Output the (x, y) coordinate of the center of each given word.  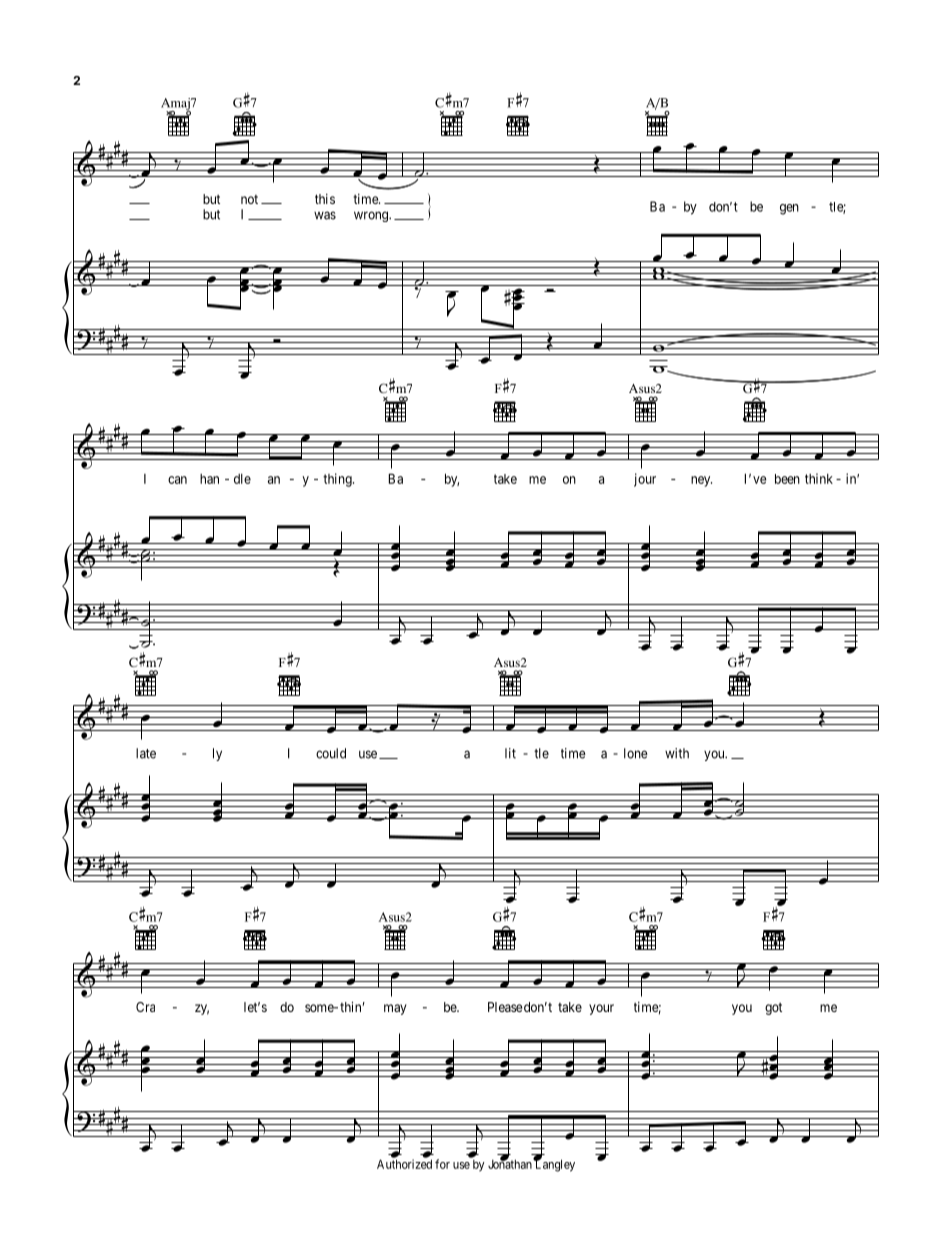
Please (505, 1007)
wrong (372, 216)
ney (701, 481)
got (773, 1009)
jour (645, 480)
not (249, 199)
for (442, 1164)
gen (789, 209)
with (677, 753)
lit (510, 753)
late (146, 753)
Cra (145, 1007)
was (325, 215)
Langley (554, 1165)
